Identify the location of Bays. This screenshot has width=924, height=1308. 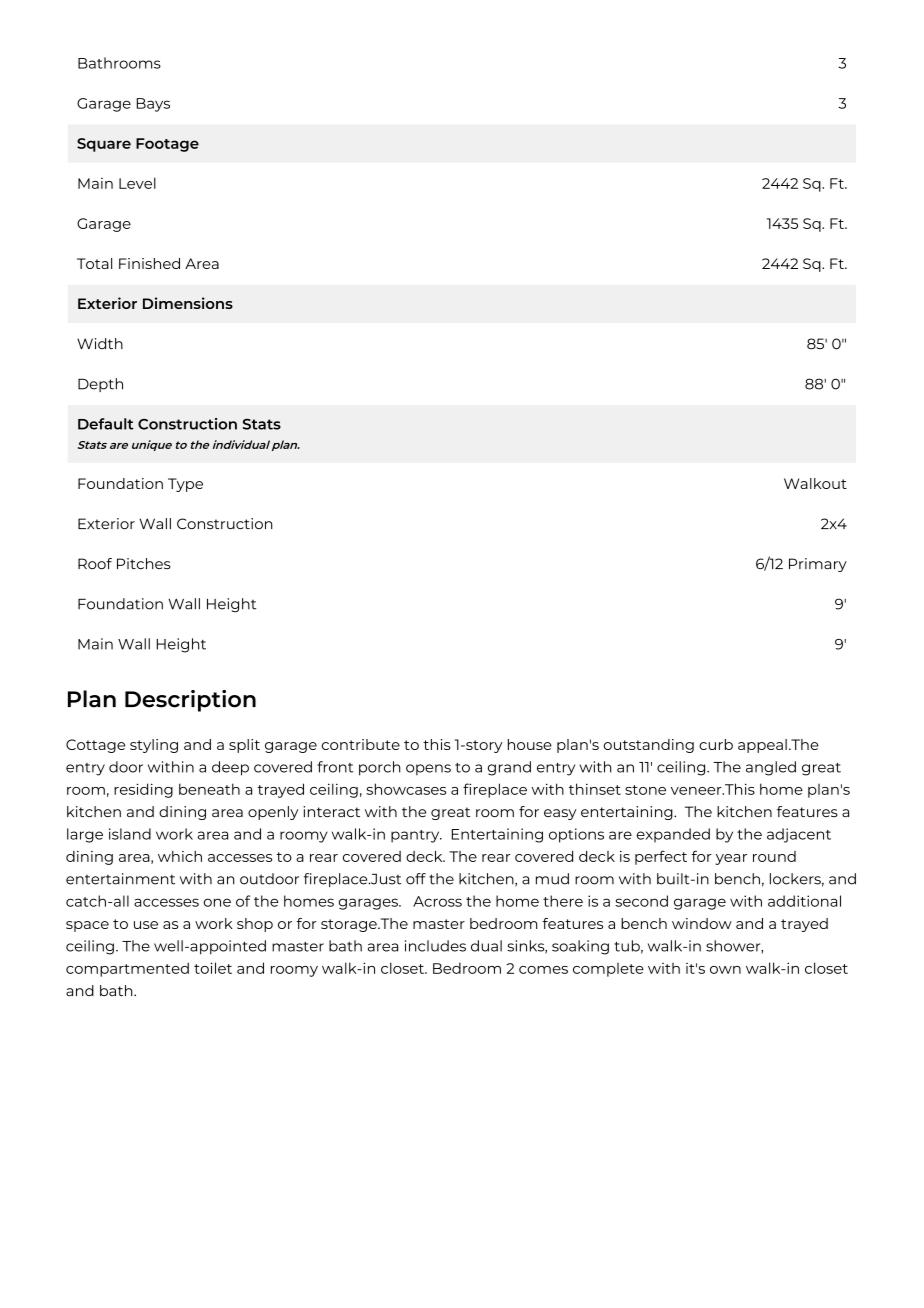
(153, 105).
